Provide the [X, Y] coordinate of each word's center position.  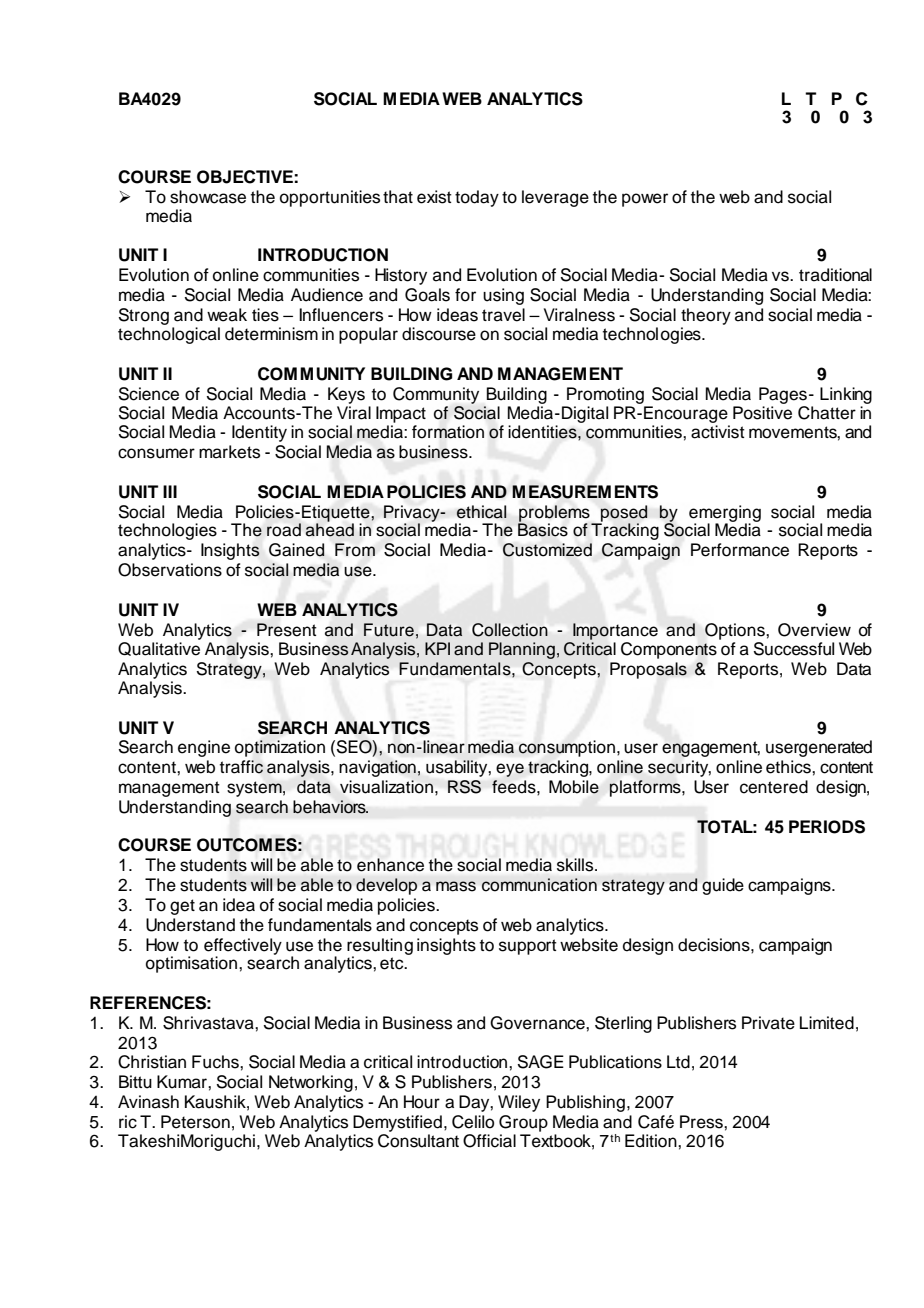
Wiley [519, 1103]
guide [723, 886]
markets [229, 452]
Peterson [195, 1122]
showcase [208, 197]
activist [718, 432]
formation [448, 432]
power [645, 200]
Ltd [678, 1062]
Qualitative [159, 647]
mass [456, 886]
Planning [522, 650]
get [182, 907]
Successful [794, 649]
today [477, 198]
